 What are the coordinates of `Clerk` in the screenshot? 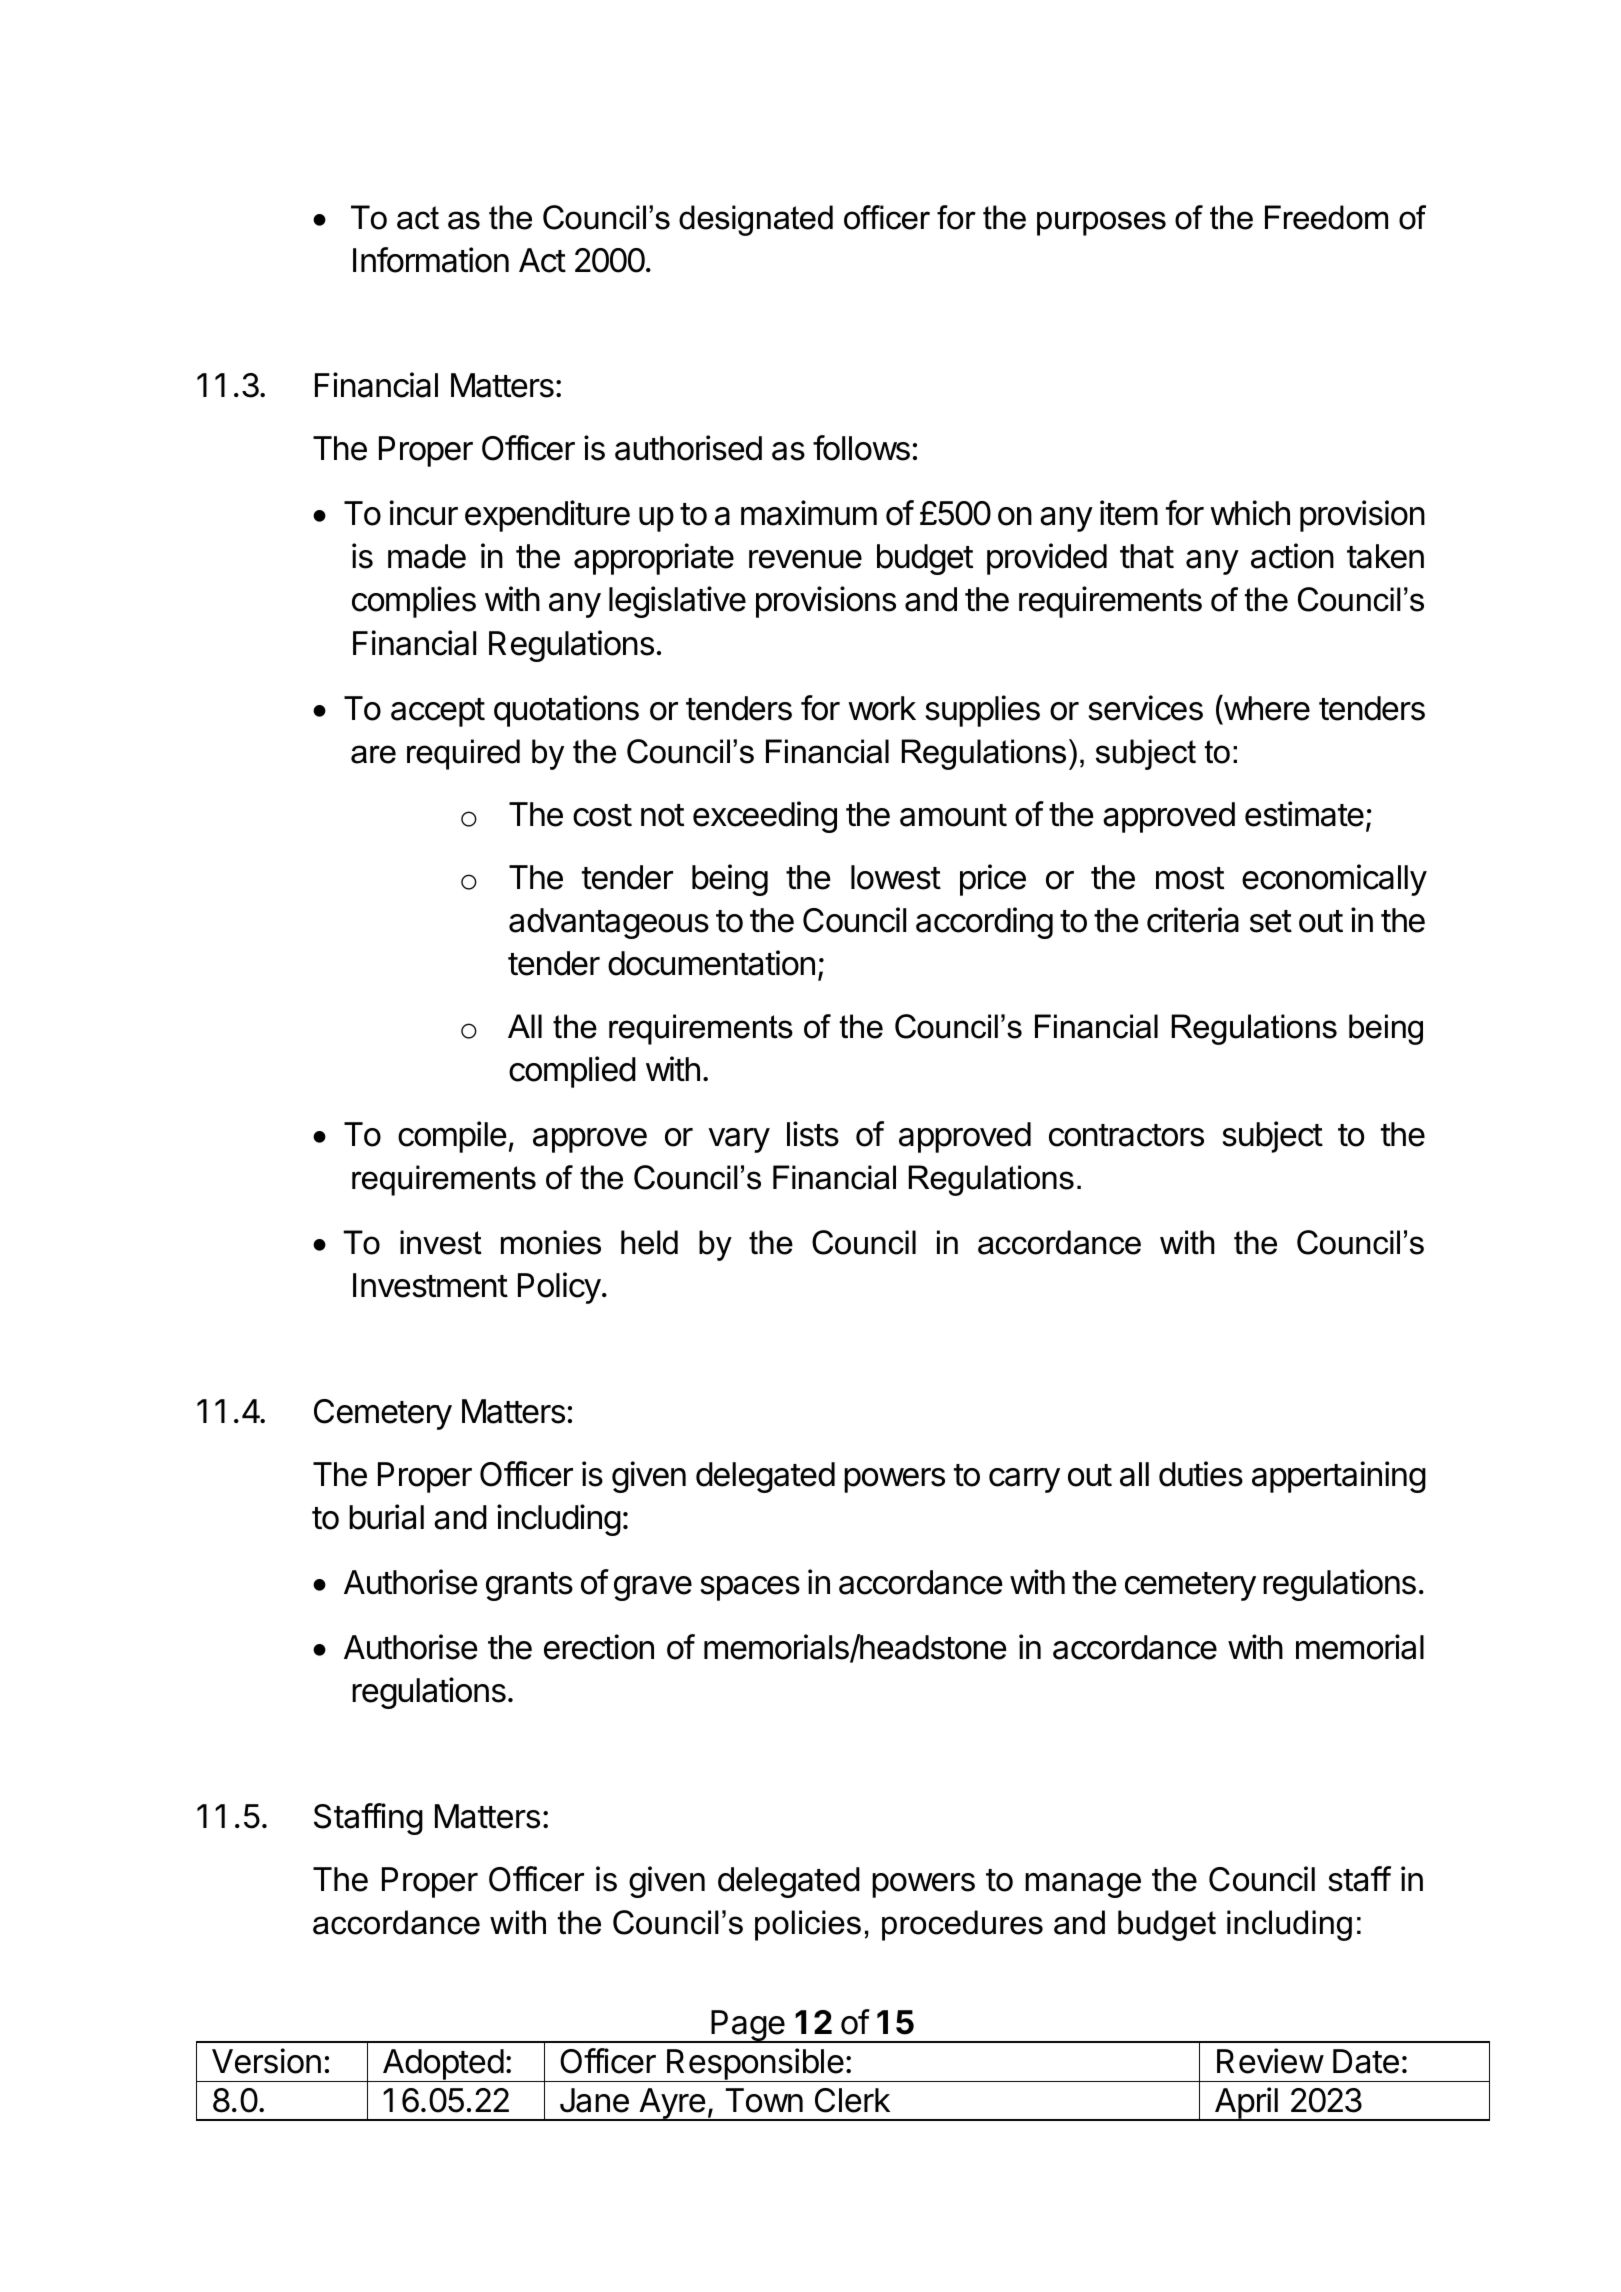 It's located at (852, 2100).
